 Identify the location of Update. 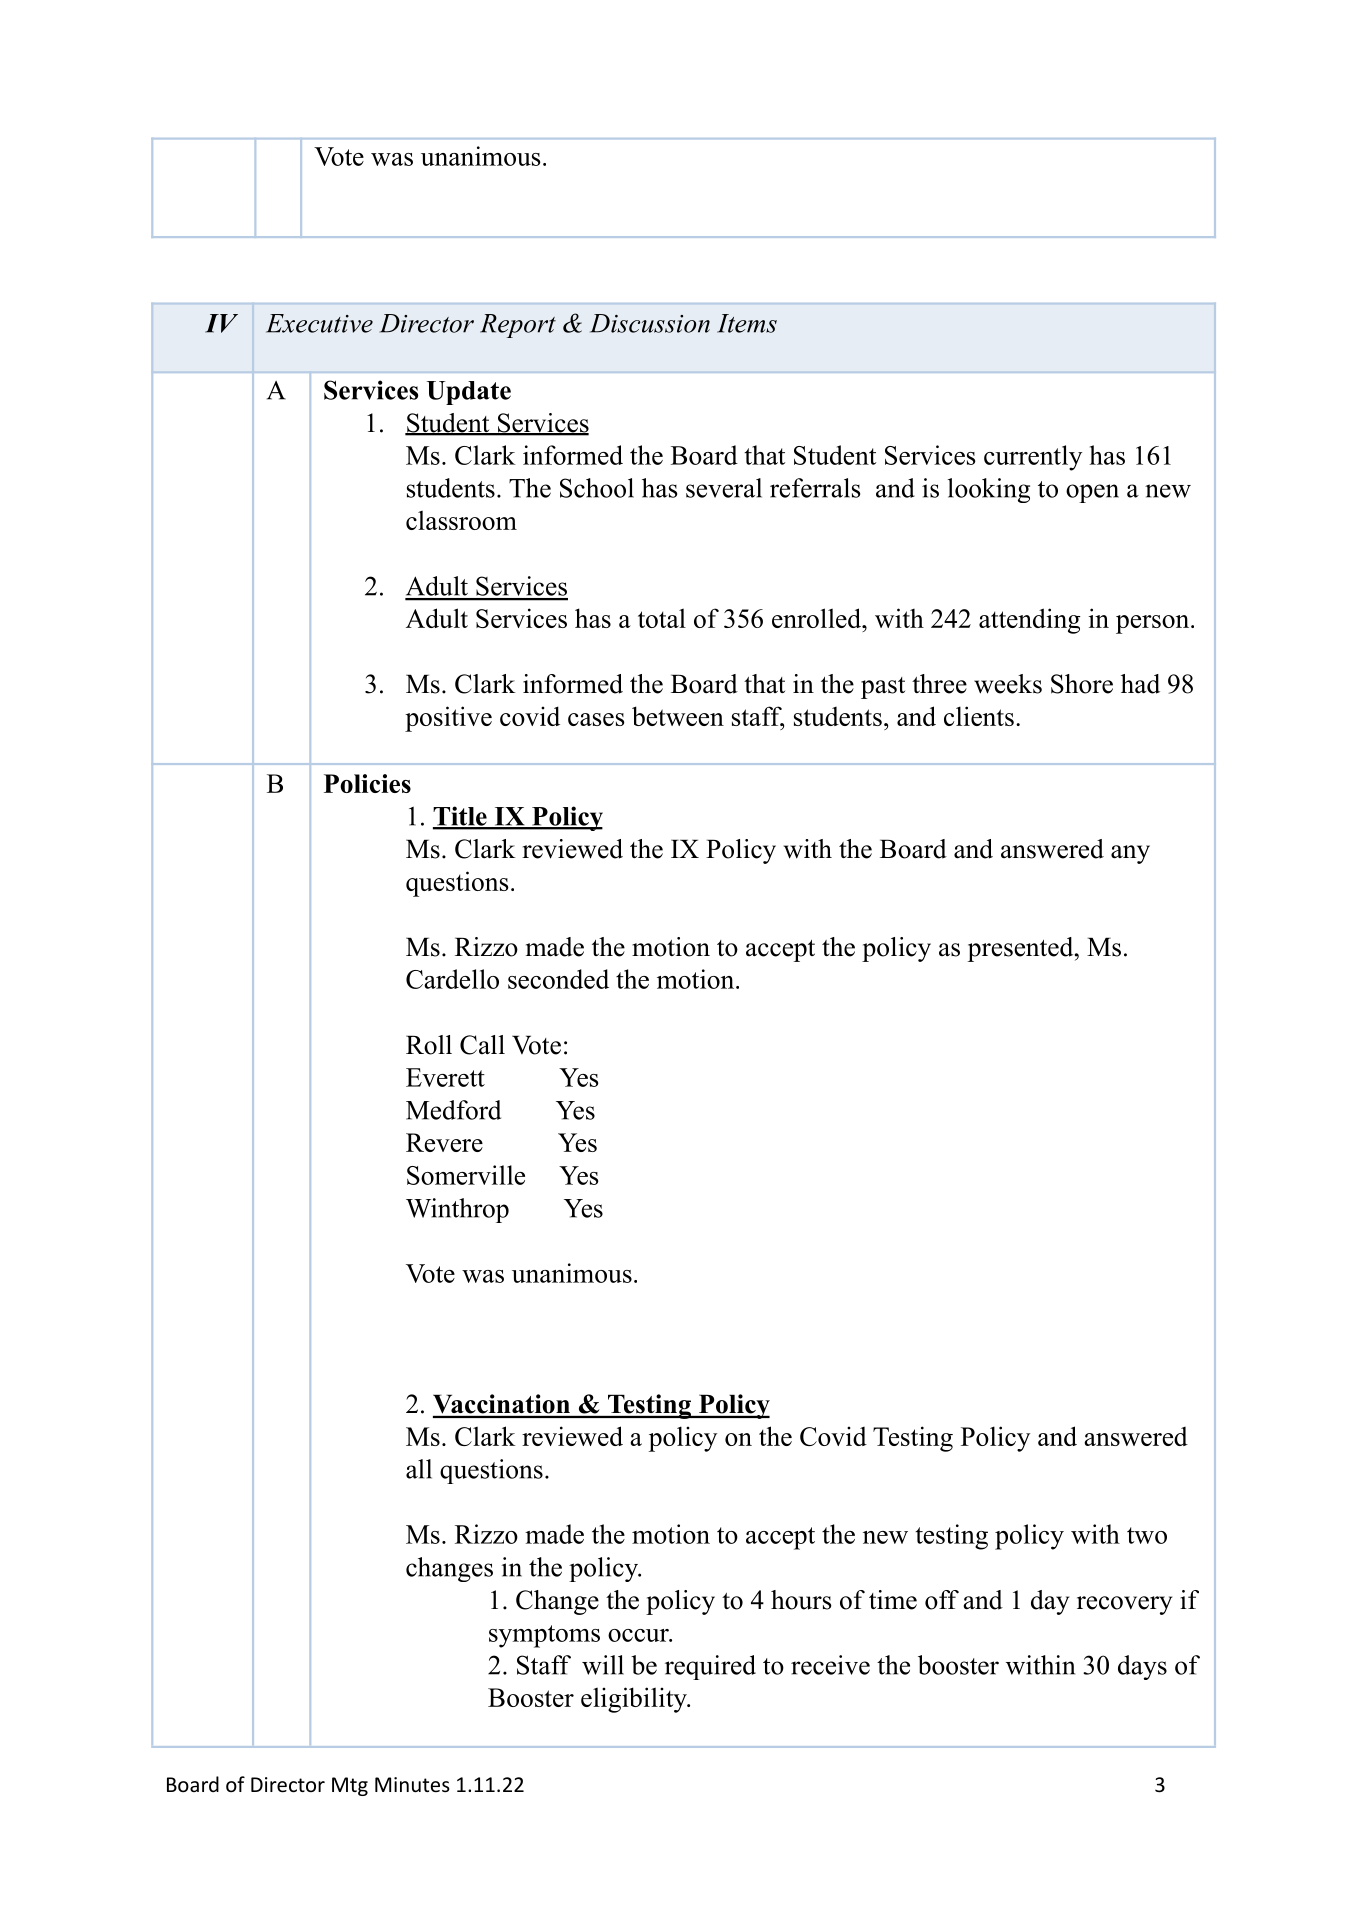
(469, 393).
